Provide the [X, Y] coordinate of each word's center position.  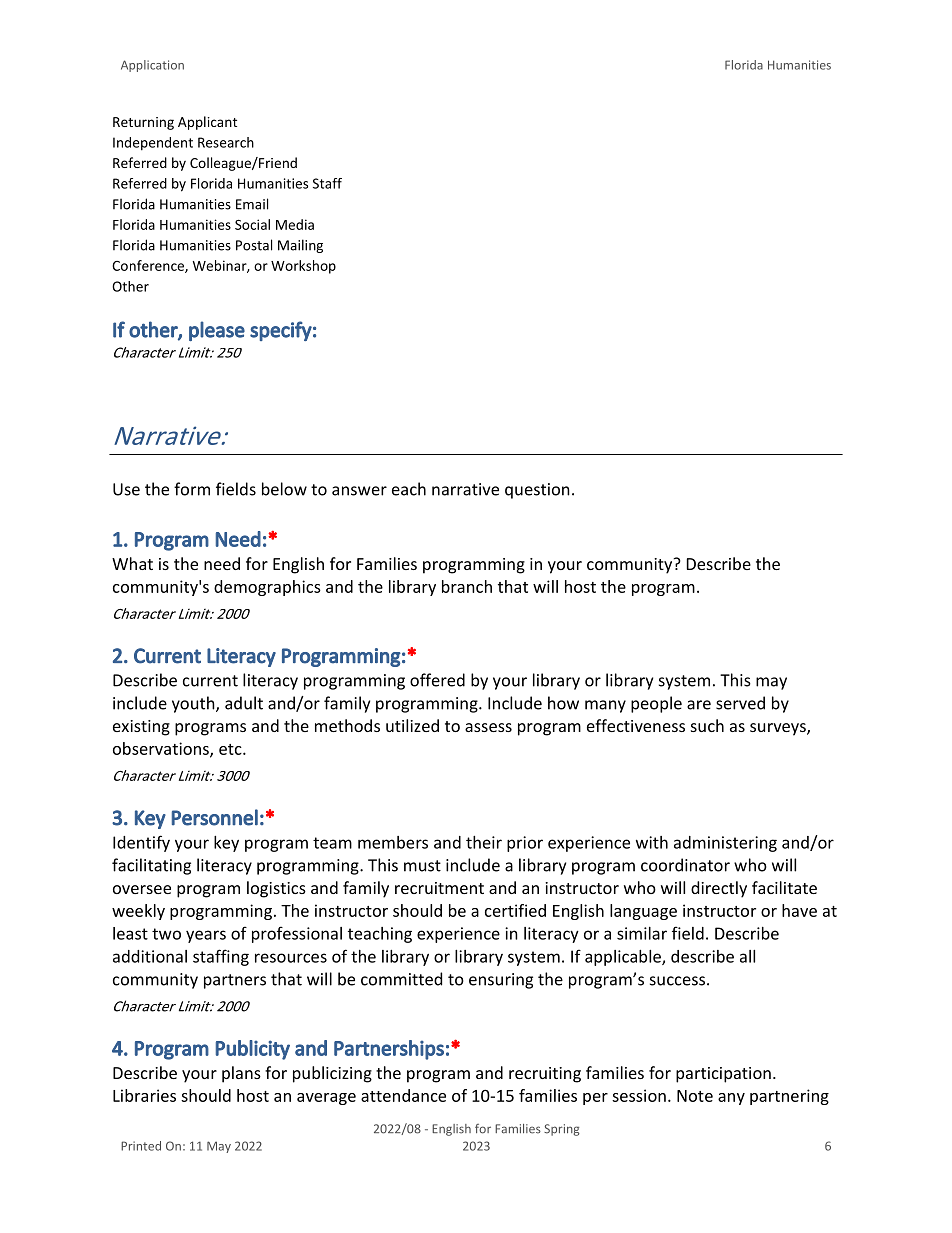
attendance [403, 1095]
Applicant [207, 123]
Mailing [300, 246]
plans [241, 1074]
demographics [267, 588]
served [740, 703]
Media [295, 224]
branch [467, 586]
